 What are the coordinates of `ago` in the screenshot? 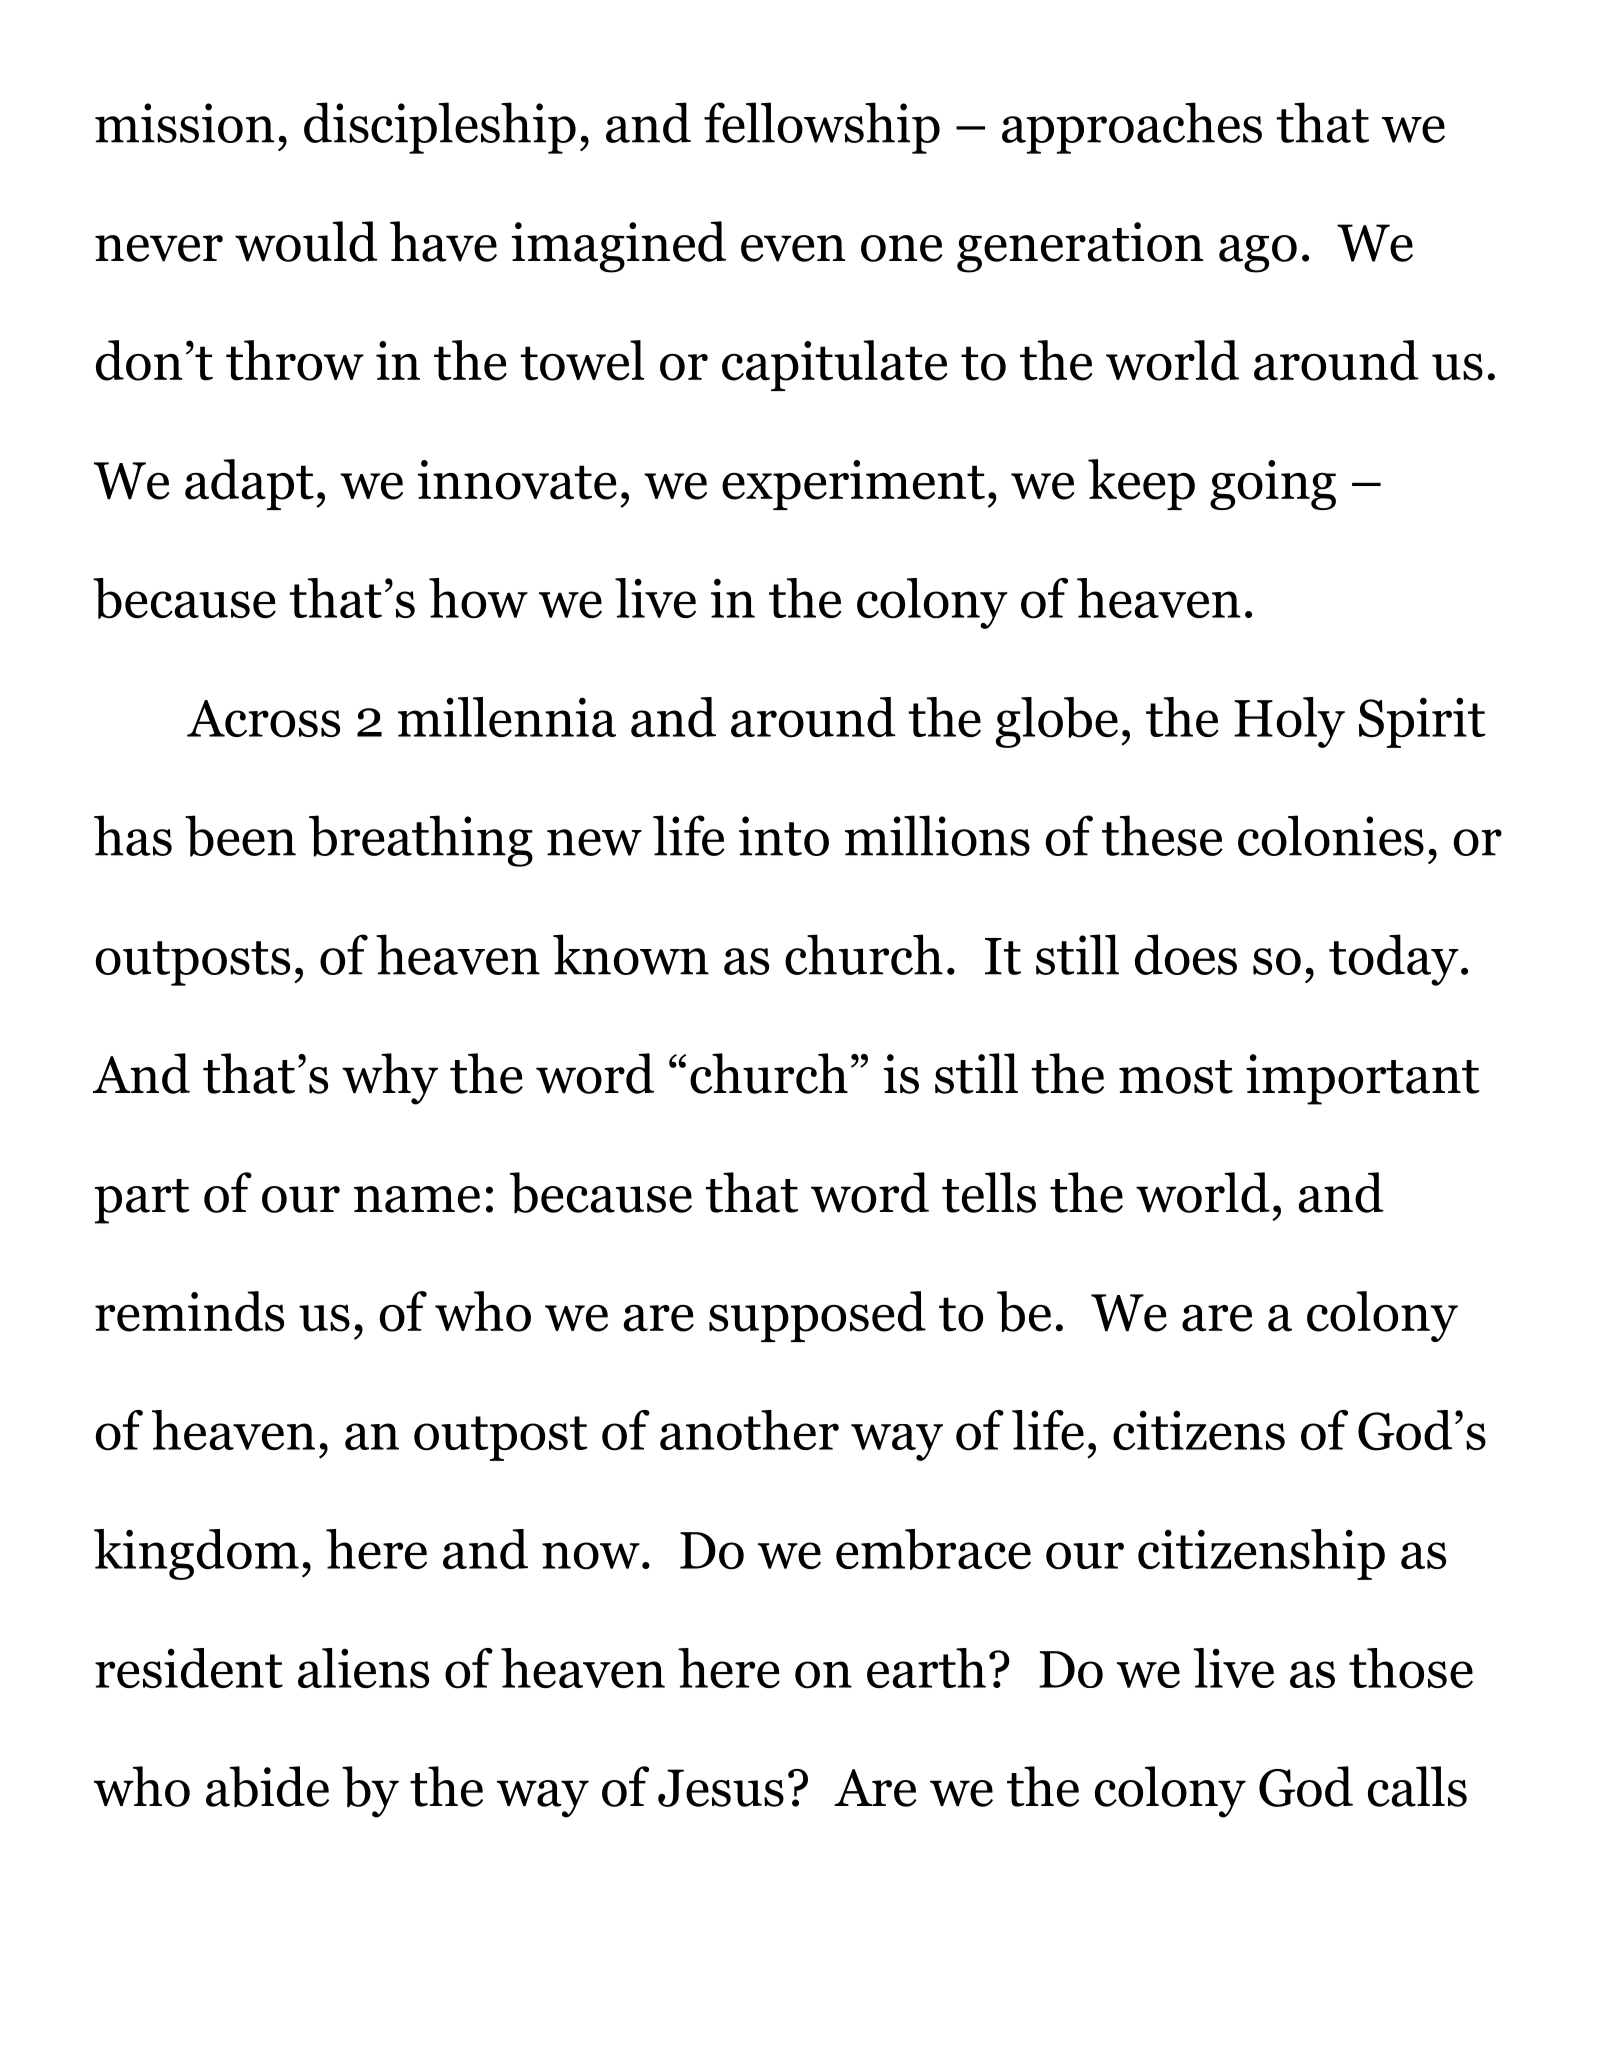 It's located at (1258, 254).
